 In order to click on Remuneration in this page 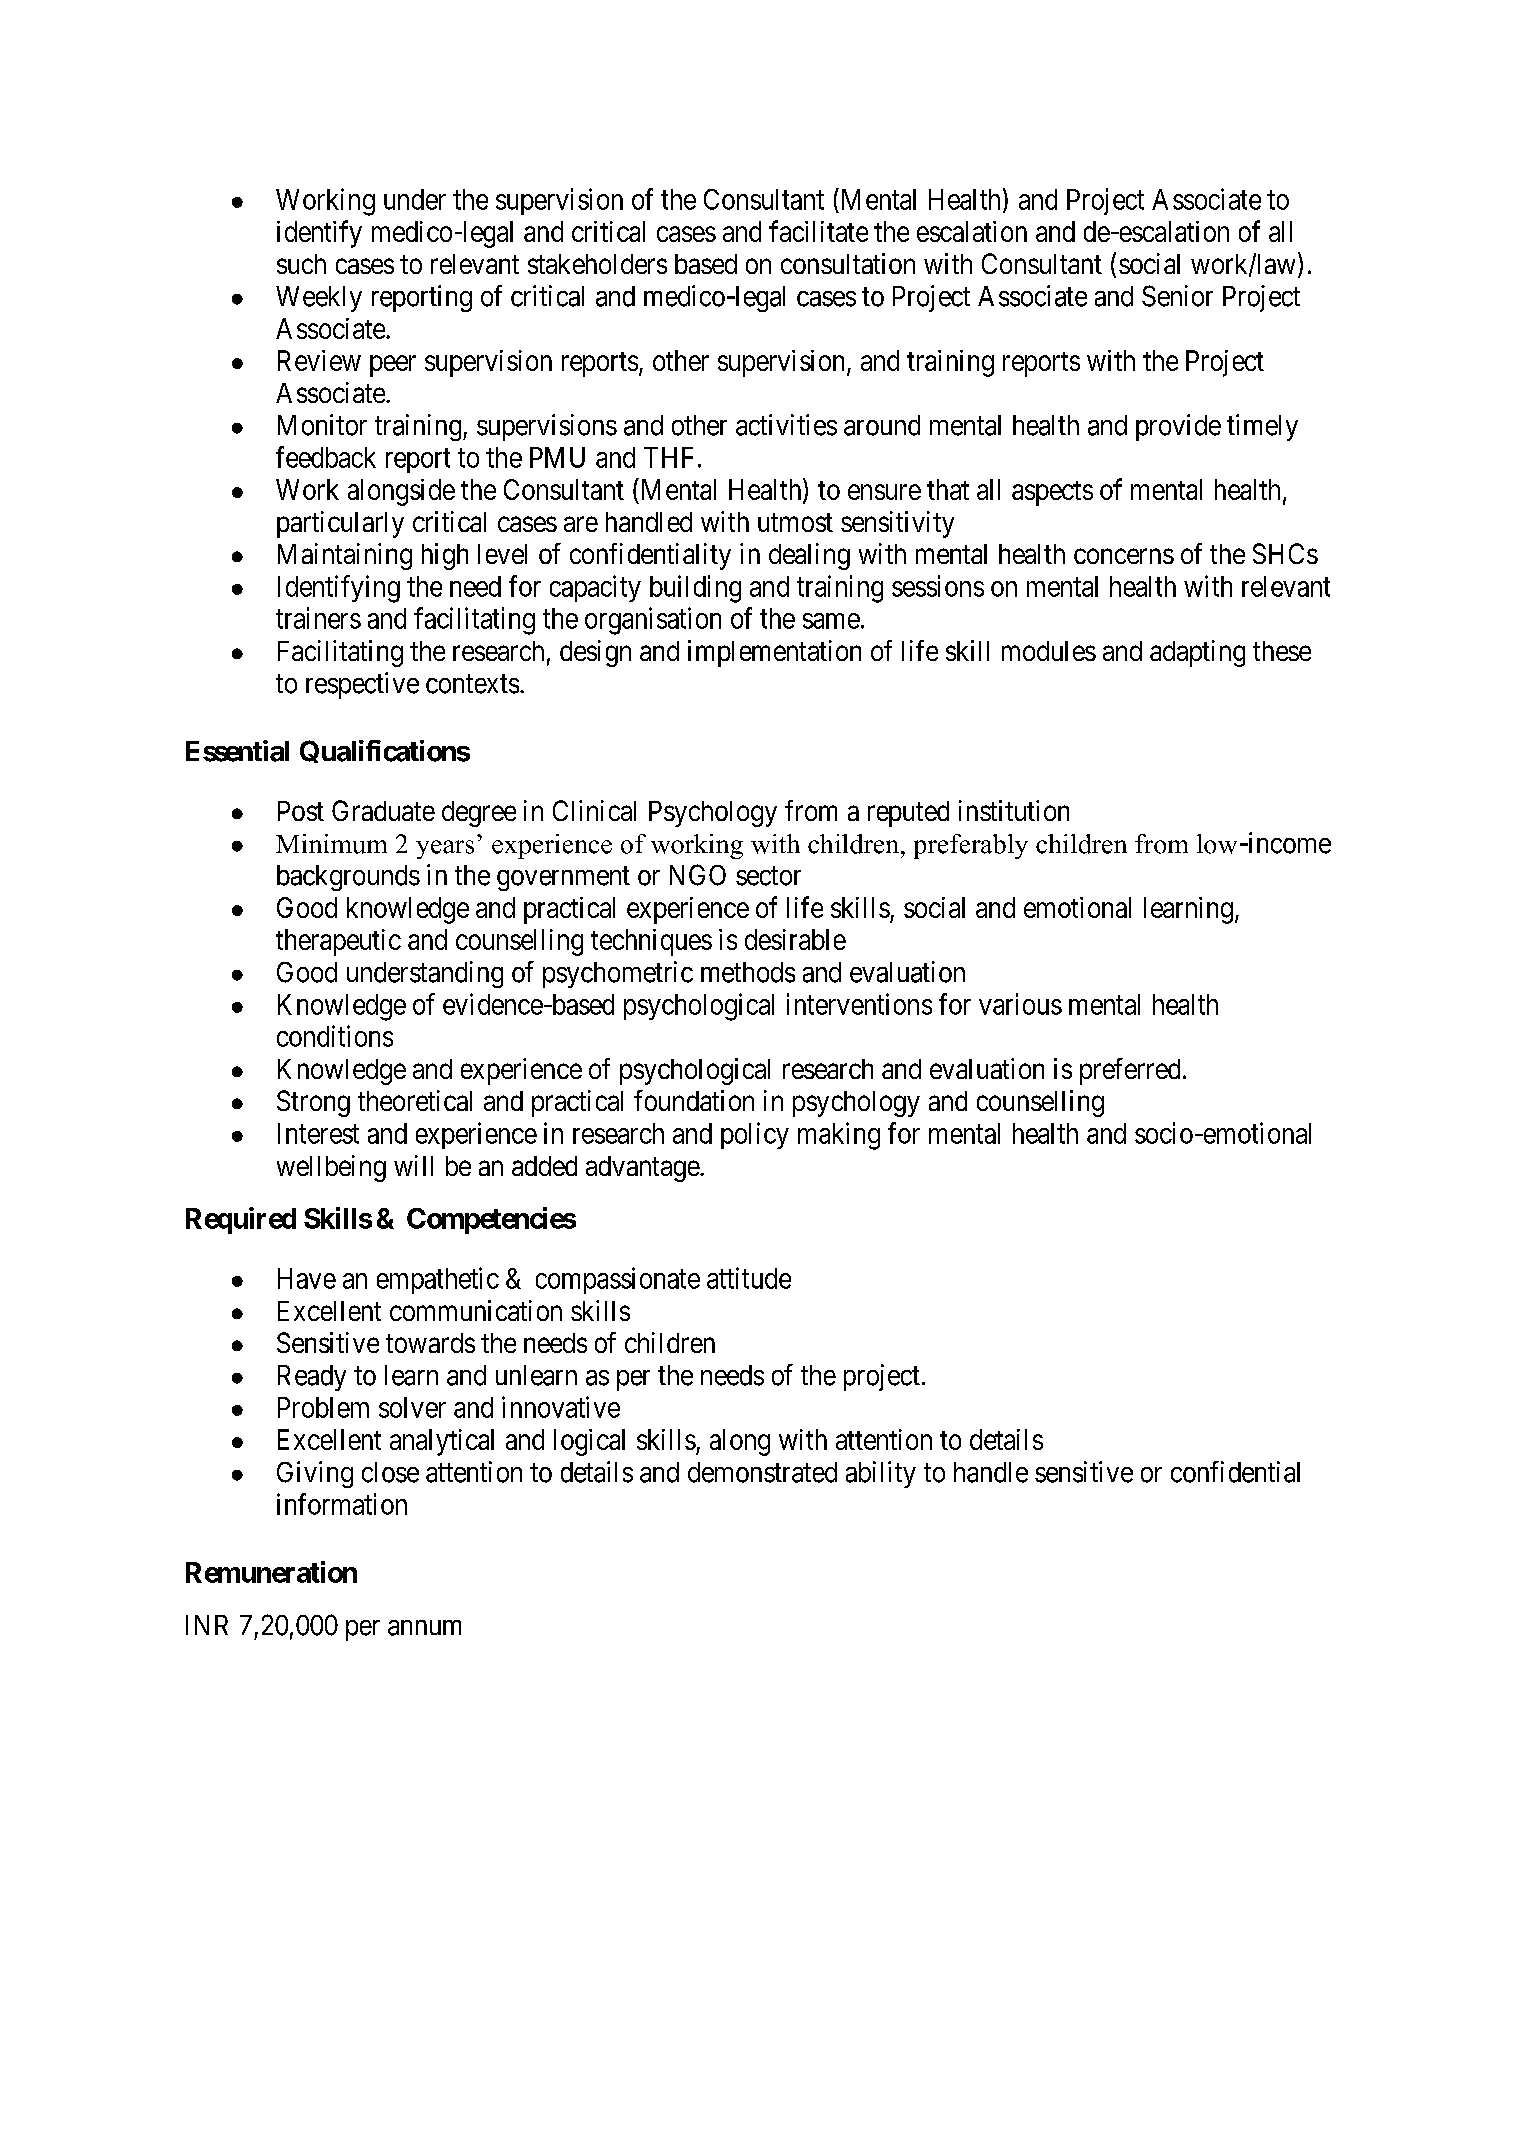, I will do `click(271, 1572)`.
